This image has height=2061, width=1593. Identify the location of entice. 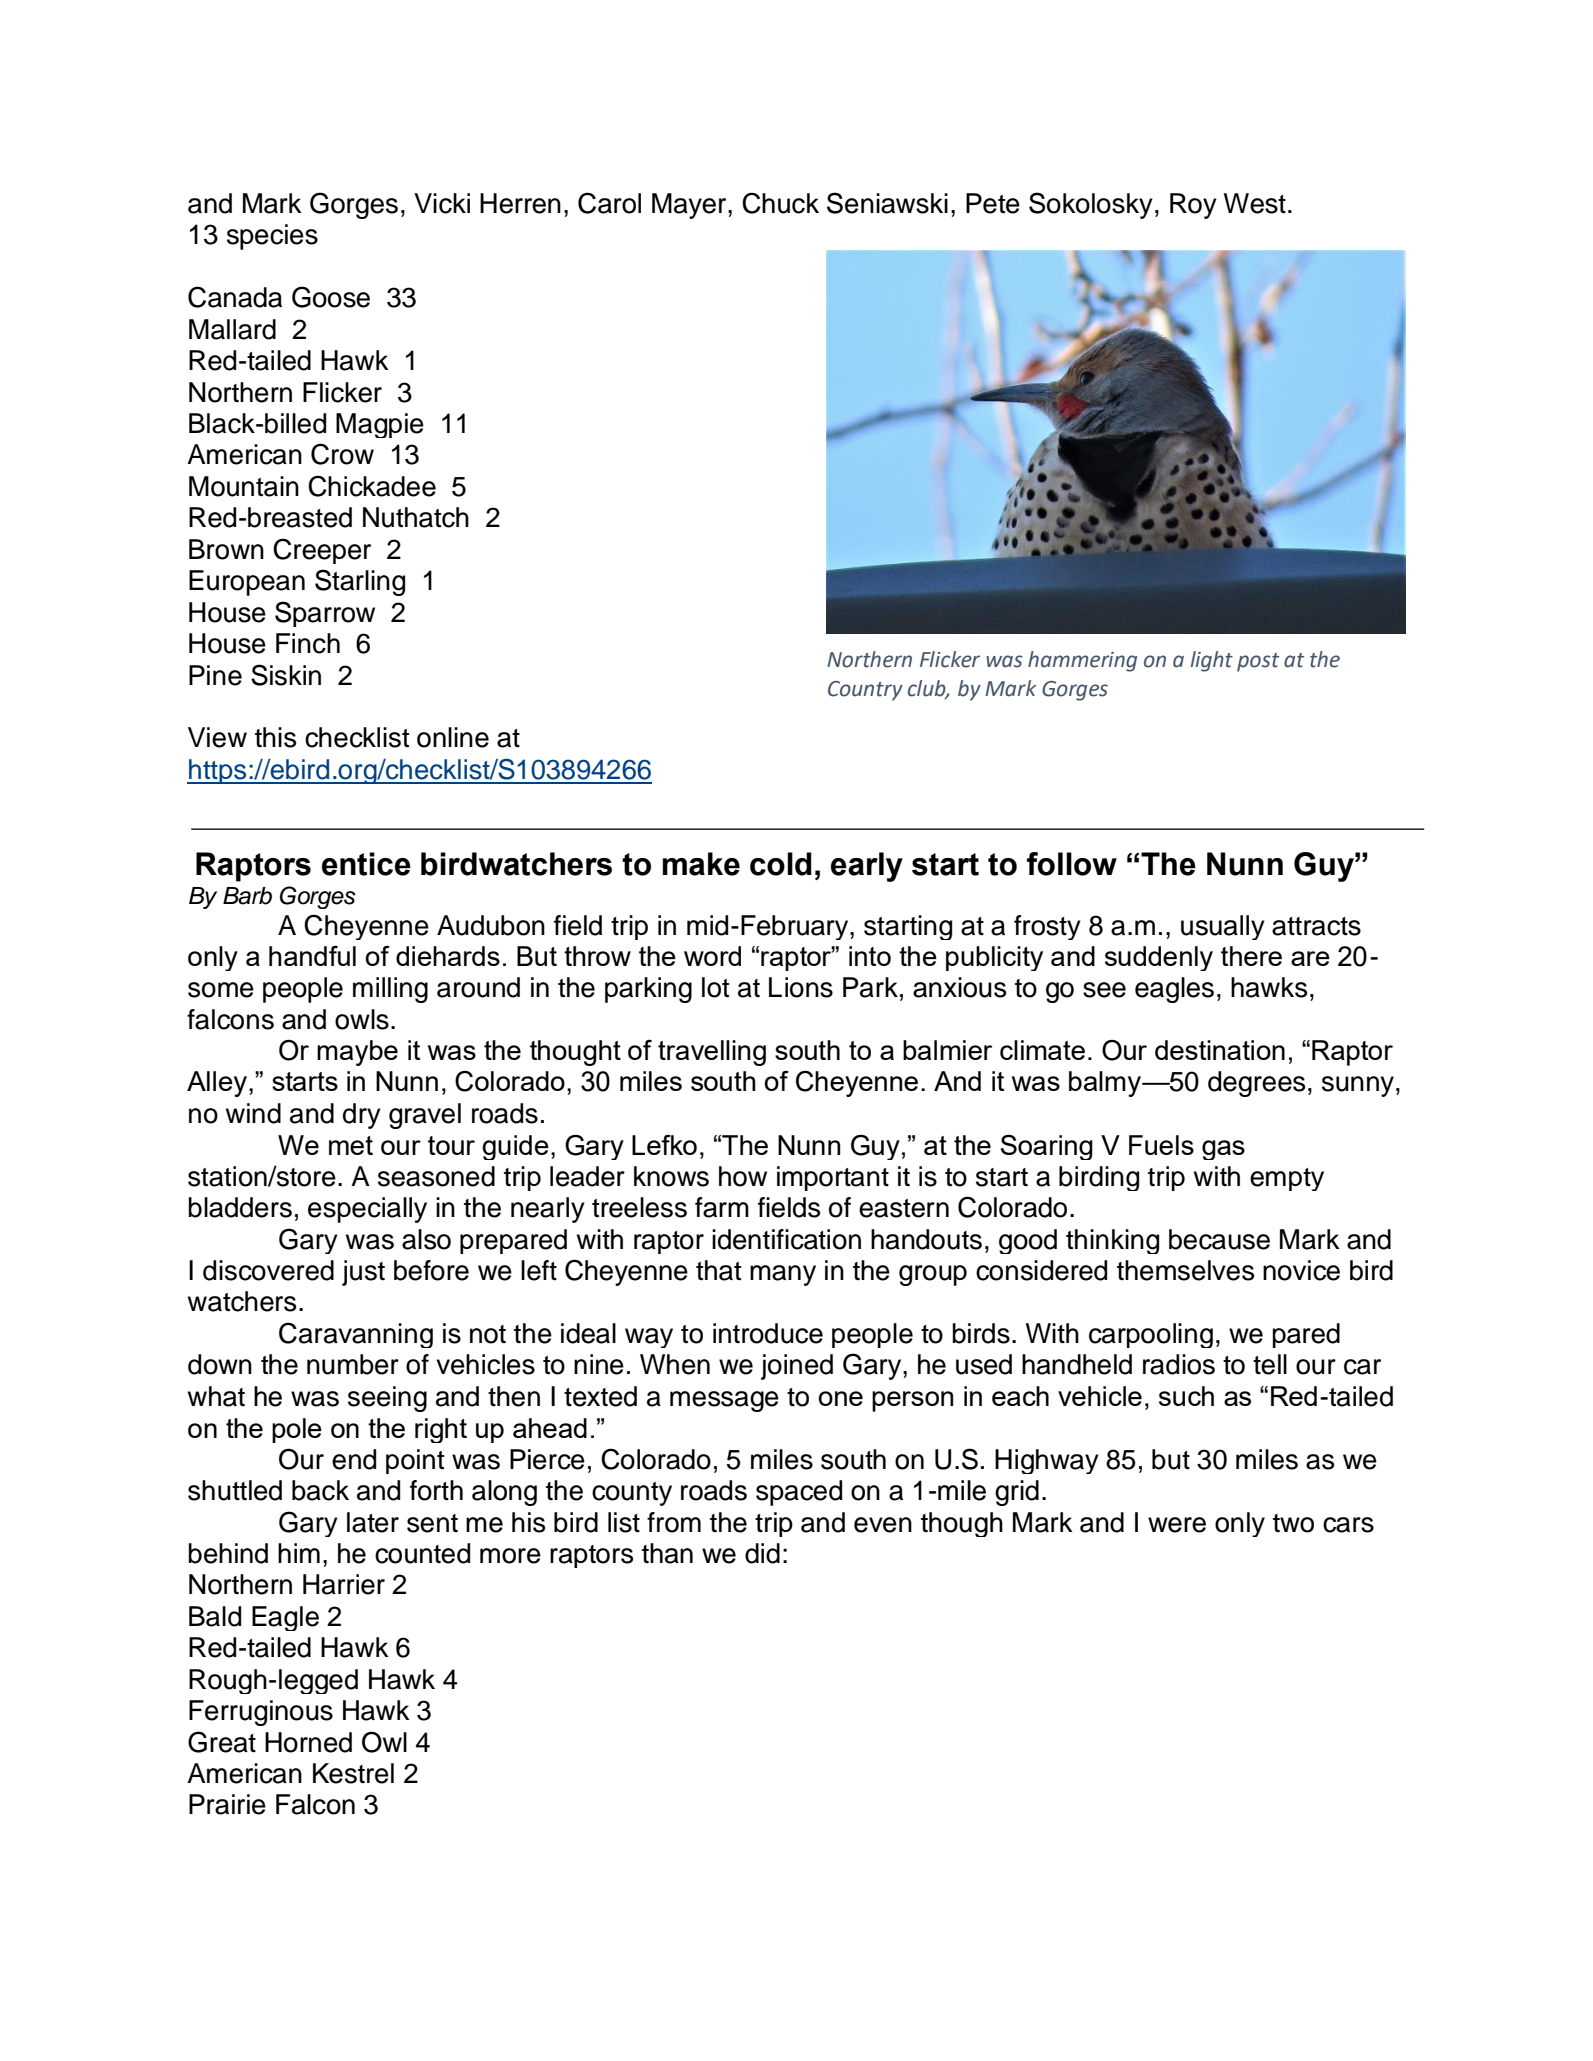
(366, 864).
